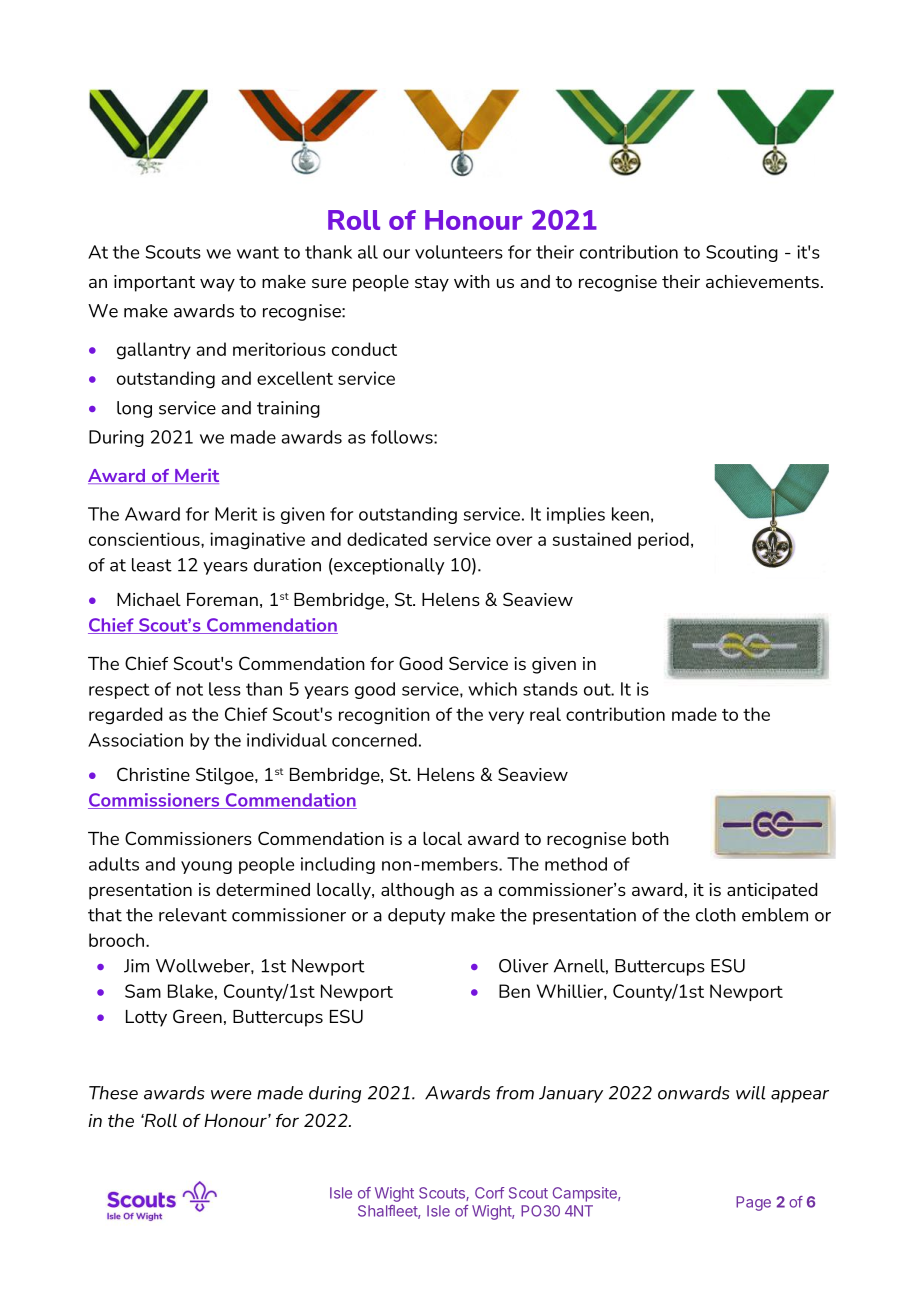 This page has width=924, height=1308. Describe the element at coordinates (515, 1093) in the page. I see `from` at that location.
